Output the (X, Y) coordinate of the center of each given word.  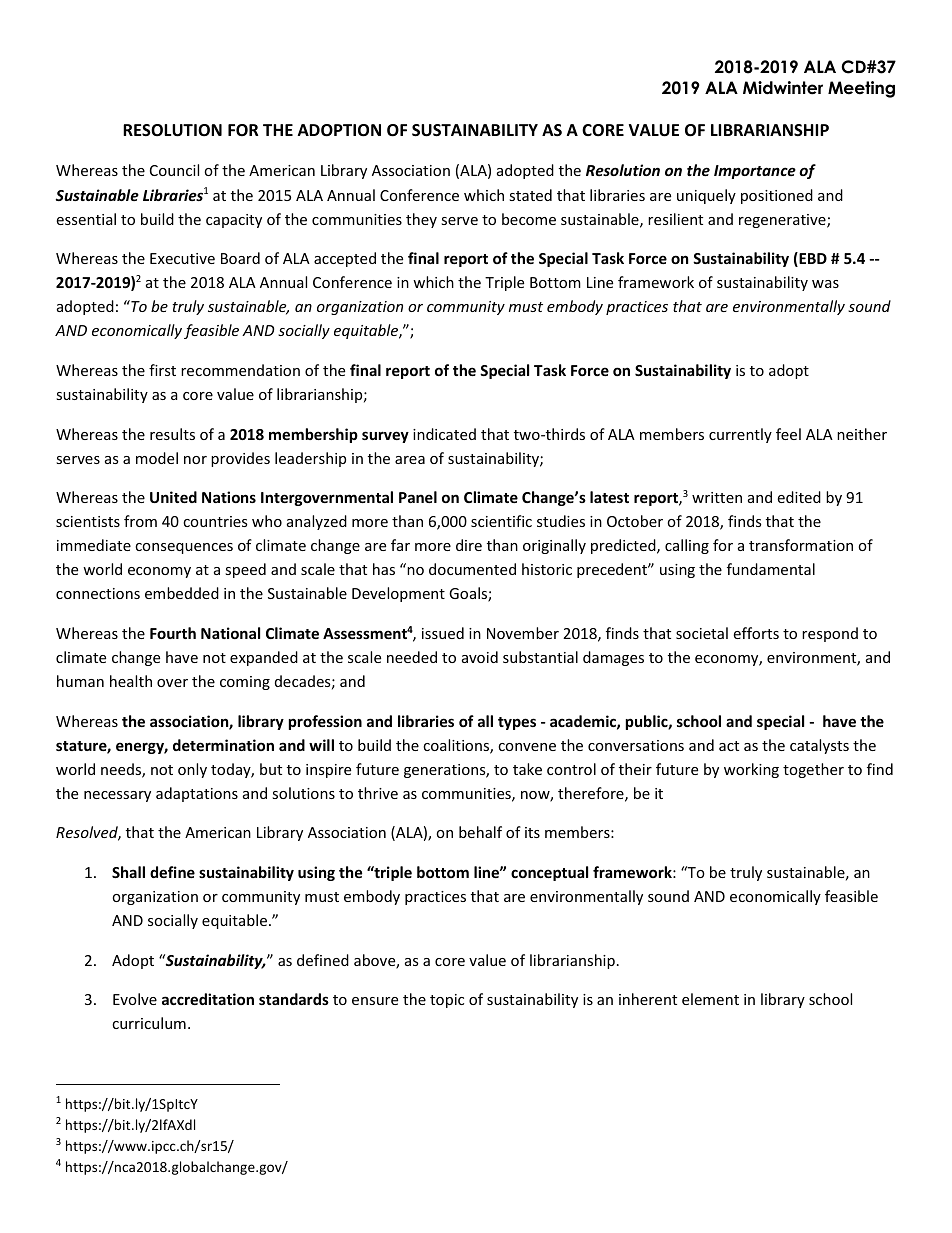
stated (530, 195)
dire (469, 545)
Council (174, 170)
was (825, 284)
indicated (444, 434)
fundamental (771, 569)
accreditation (208, 999)
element (710, 999)
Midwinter (783, 88)
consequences (184, 548)
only (192, 770)
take (527, 769)
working (751, 770)
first (162, 370)
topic (447, 1001)
